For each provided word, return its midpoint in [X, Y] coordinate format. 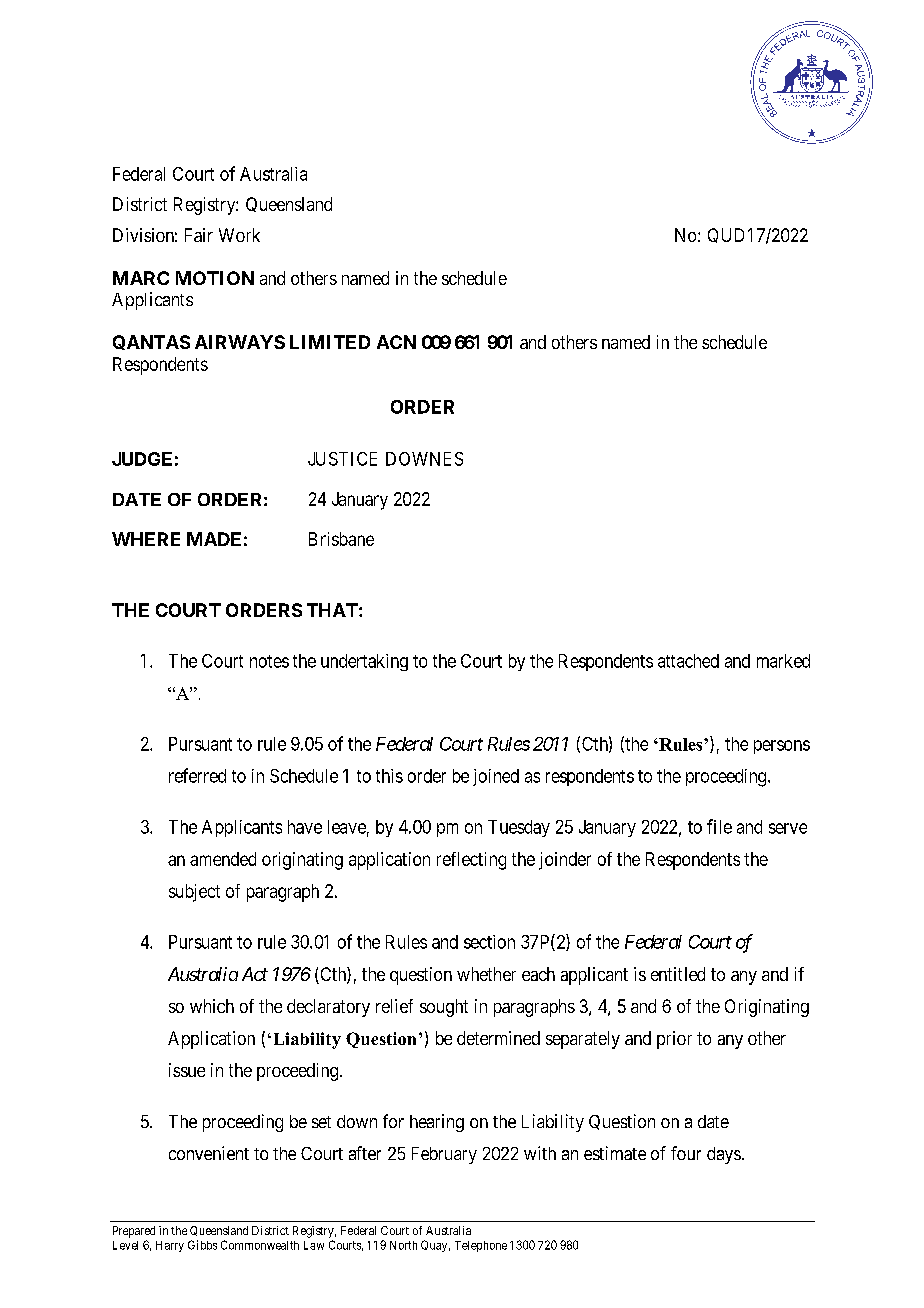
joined [496, 777]
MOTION [215, 278]
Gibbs [202, 1245]
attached [688, 661]
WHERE [146, 539]
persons [782, 747]
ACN [396, 342]
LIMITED [330, 342]
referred [197, 775]
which [212, 1006]
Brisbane [341, 539]
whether [486, 974]
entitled [678, 974]
